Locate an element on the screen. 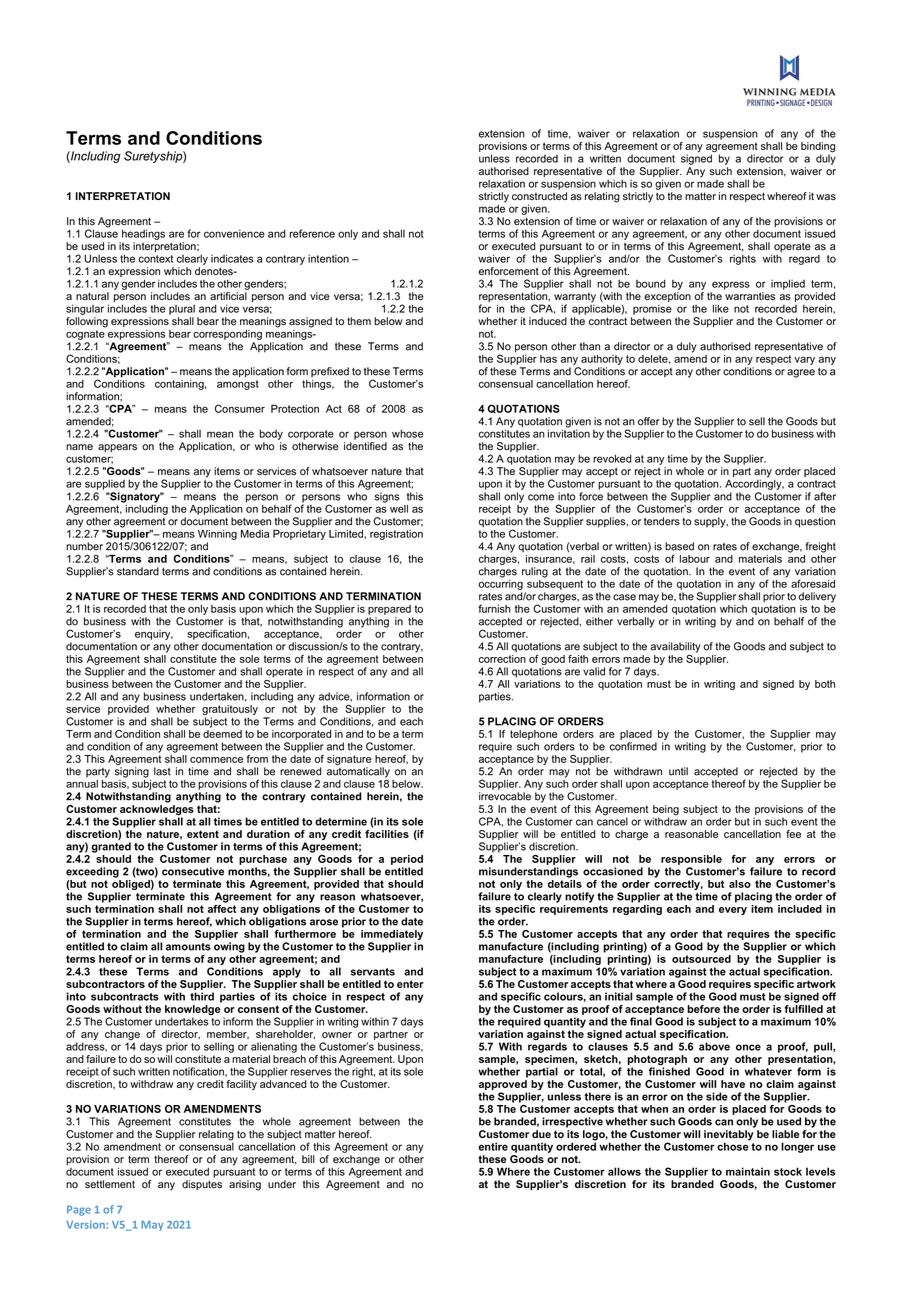 Image resolution: width=924 pixels, height=1308 pixels. gratuitously is located at coordinates (230, 710).
